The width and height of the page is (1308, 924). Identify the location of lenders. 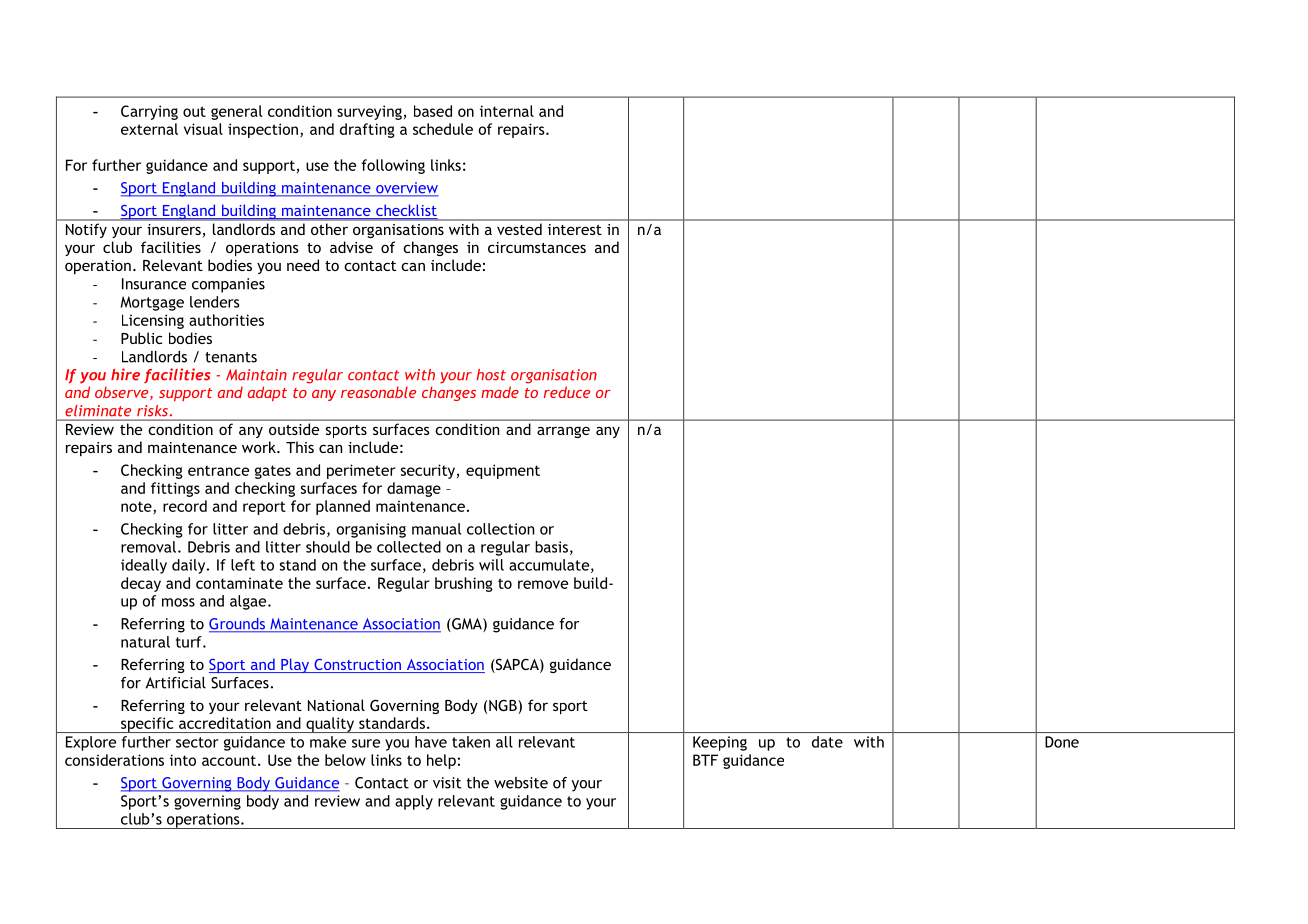
(215, 302).
